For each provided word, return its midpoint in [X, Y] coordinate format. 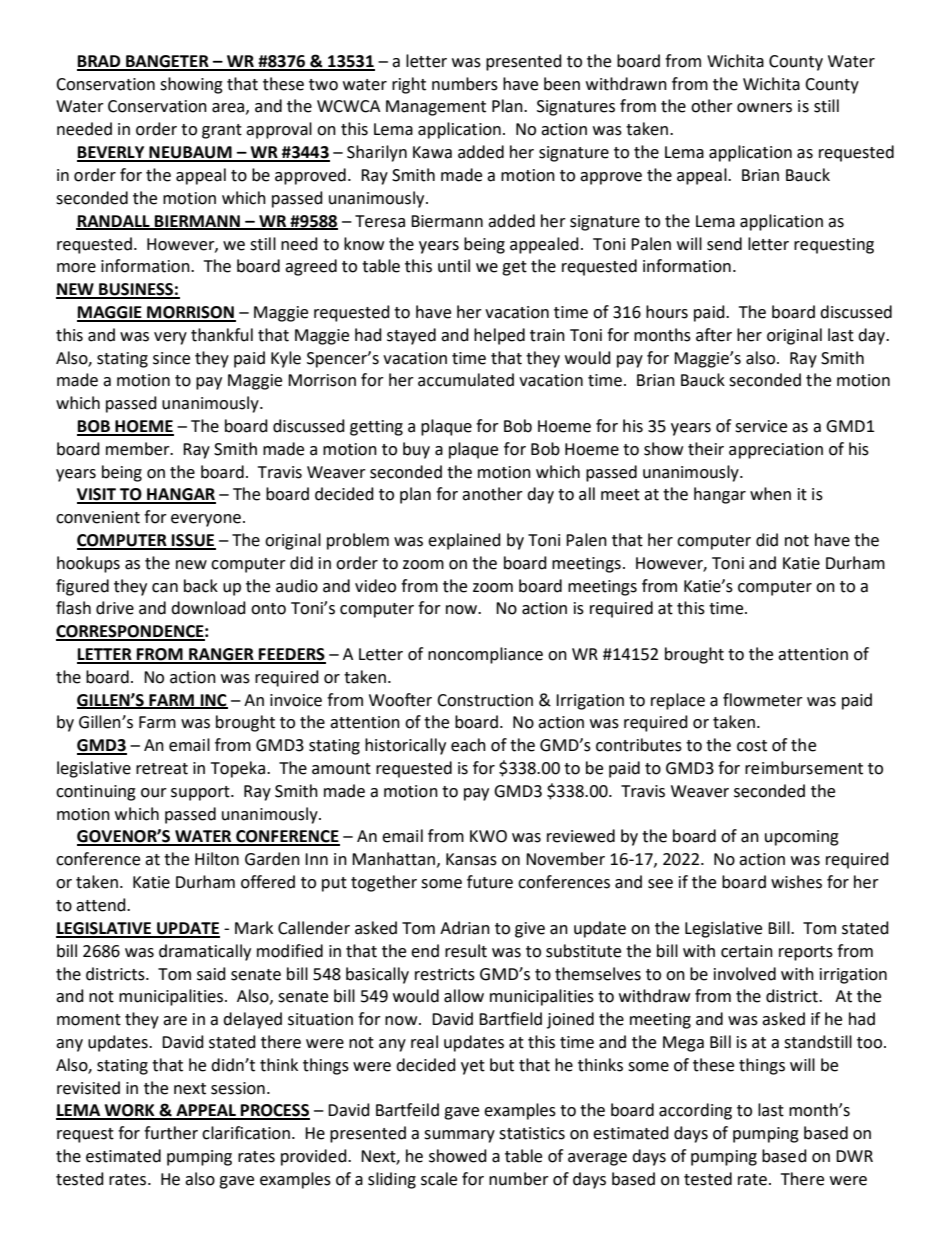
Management [436, 108]
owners [764, 108]
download [208, 608]
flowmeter [763, 700]
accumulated [466, 380]
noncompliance [485, 655]
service [761, 426]
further [171, 1133]
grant [222, 131]
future [490, 882]
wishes [796, 882]
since [171, 358]
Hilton [217, 859]
